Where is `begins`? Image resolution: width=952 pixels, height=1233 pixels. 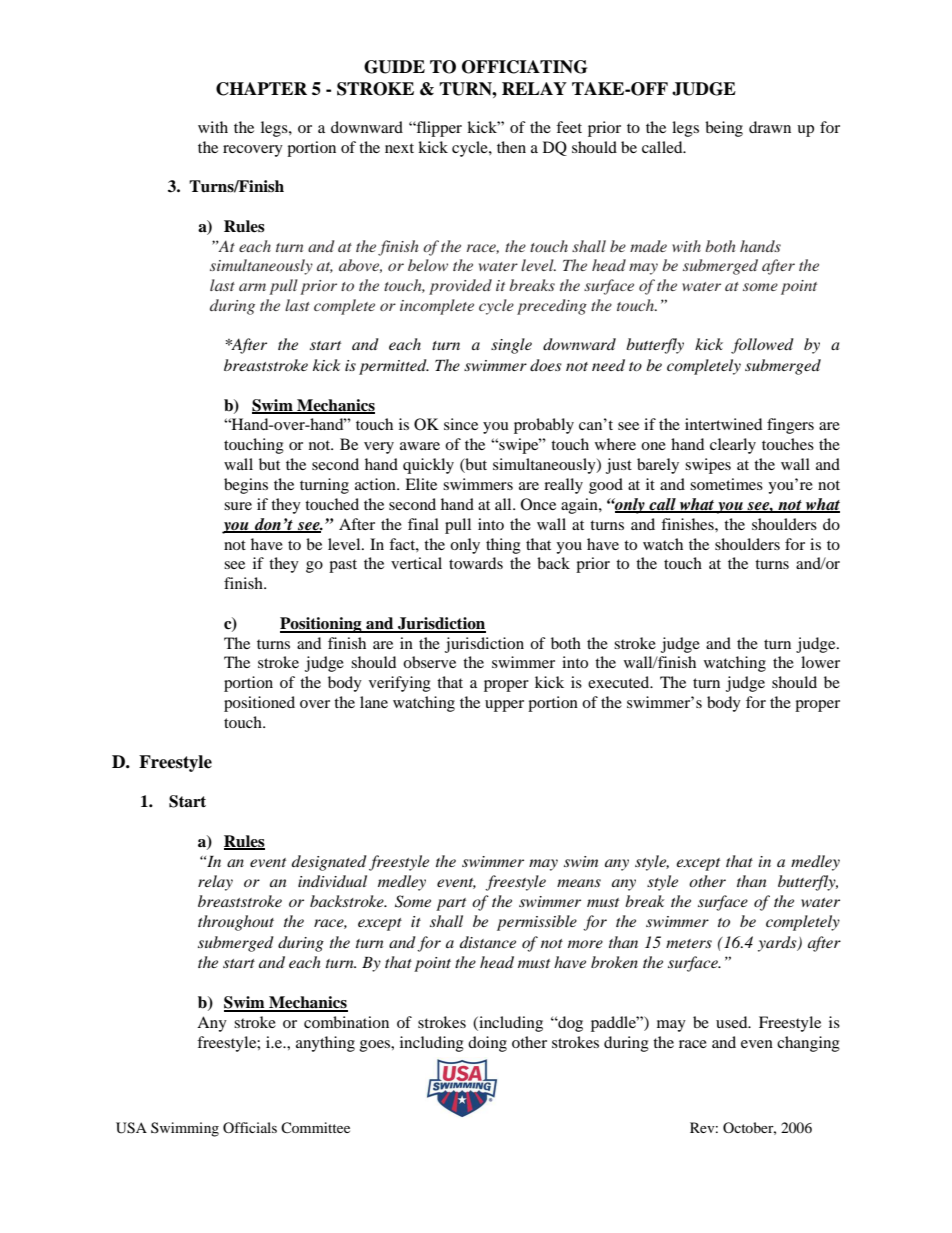 begins is located at coordinates (246, 486).
